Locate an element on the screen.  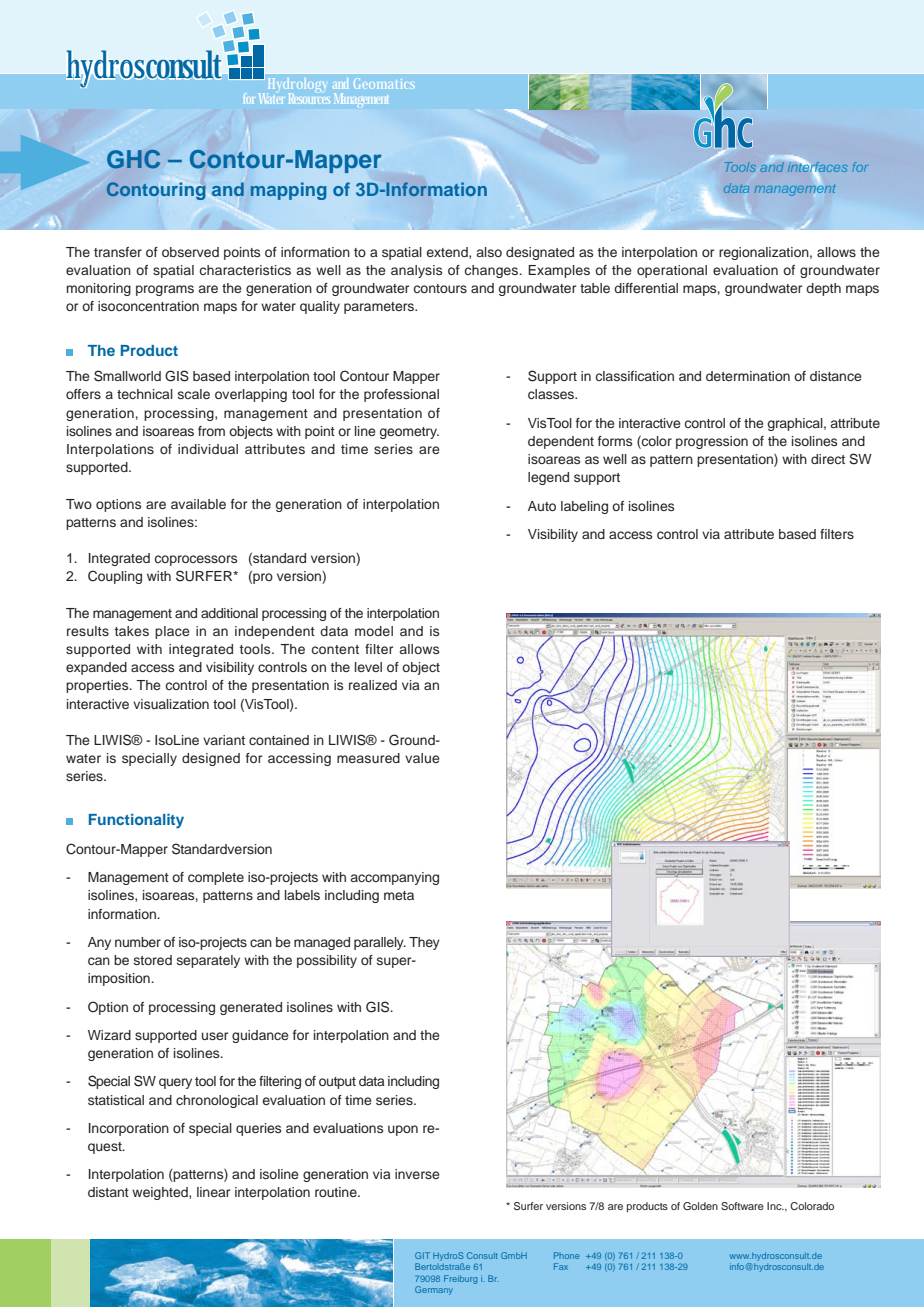
professional is located at coordinates (401, 395).
